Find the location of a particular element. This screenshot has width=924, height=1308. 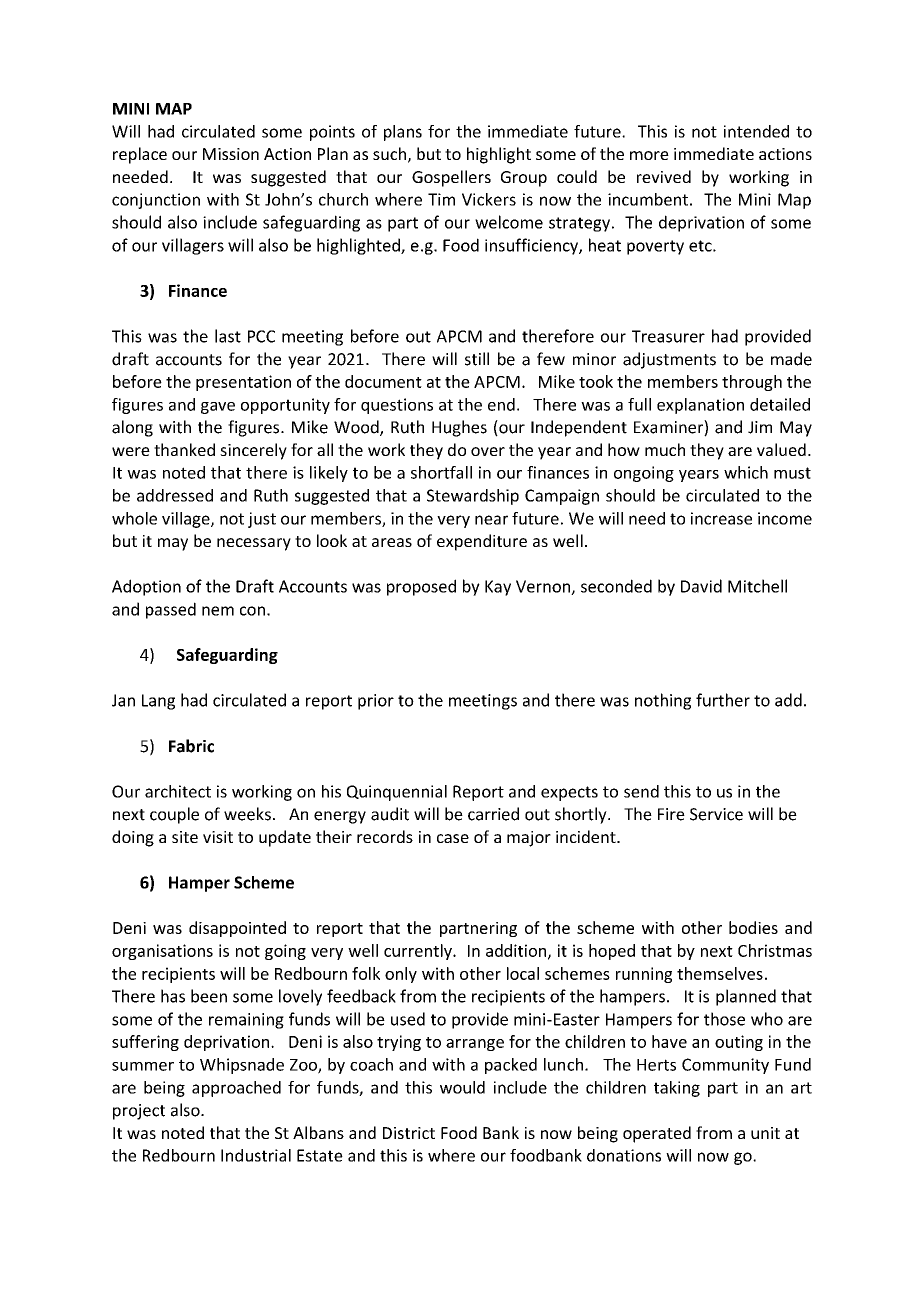

revived is located at coordinates (664, 176).
